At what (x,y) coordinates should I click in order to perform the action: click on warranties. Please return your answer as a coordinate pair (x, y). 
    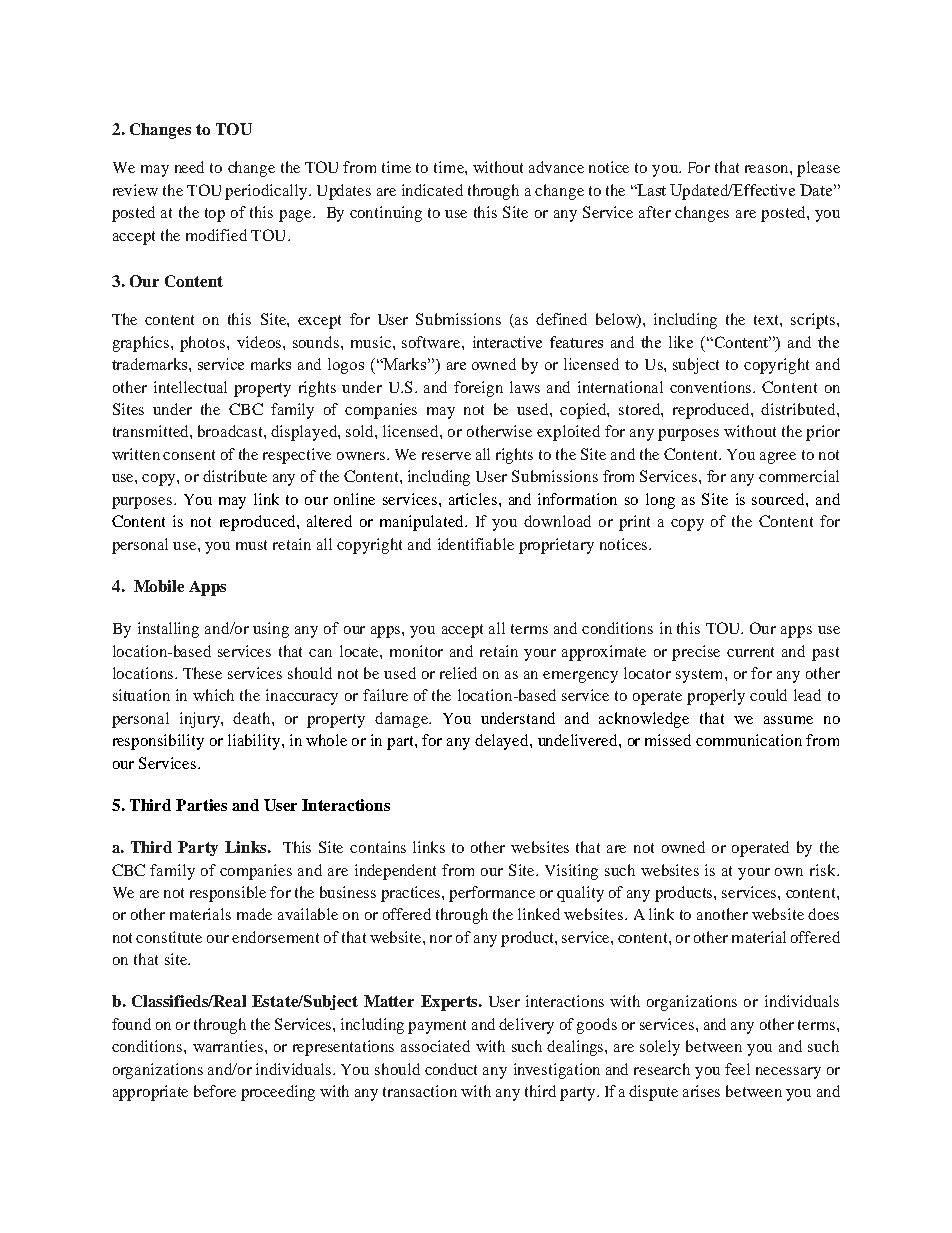
    Looking at the image, I should click on (229, 1046).
